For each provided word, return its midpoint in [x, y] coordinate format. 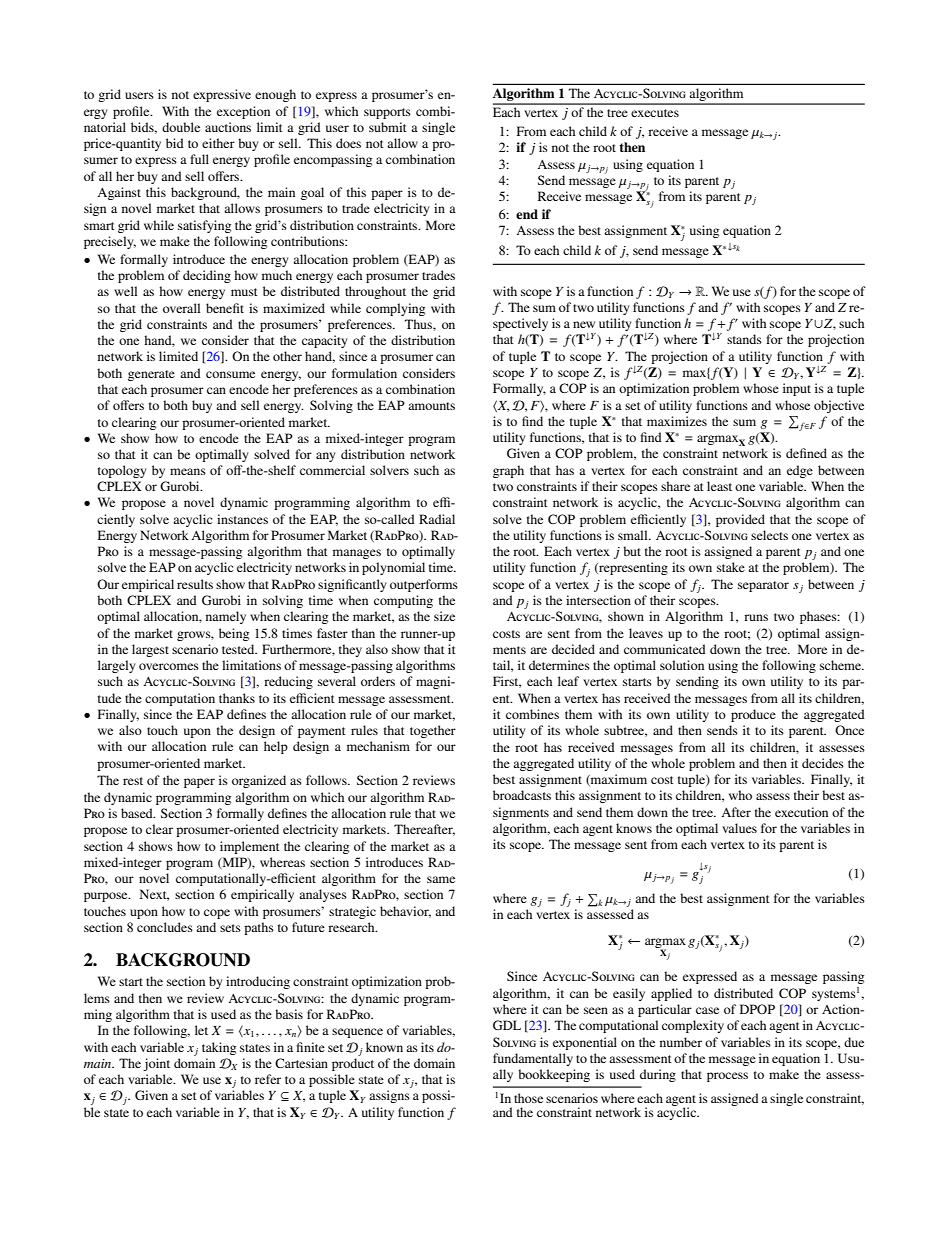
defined [806, 453]
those [528, 1098]
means [188, 471]
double [181, 127]
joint [156, 1064]
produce [753, 715]
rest [133, 781]
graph [508, 471]
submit [388, 127]
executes [655, 113]
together [433, 731]
